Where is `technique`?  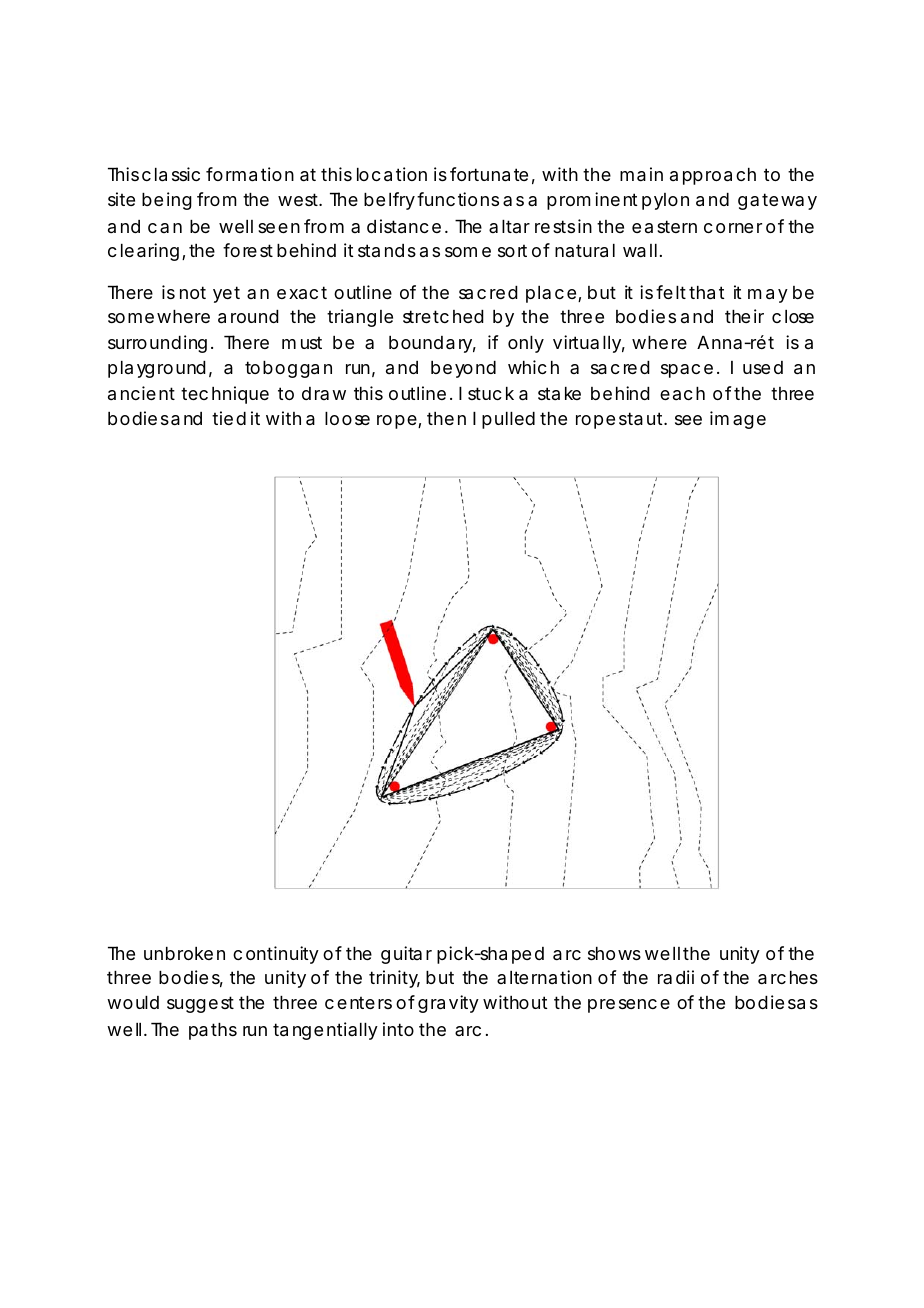
technique is located at coordinates (225, 395).
